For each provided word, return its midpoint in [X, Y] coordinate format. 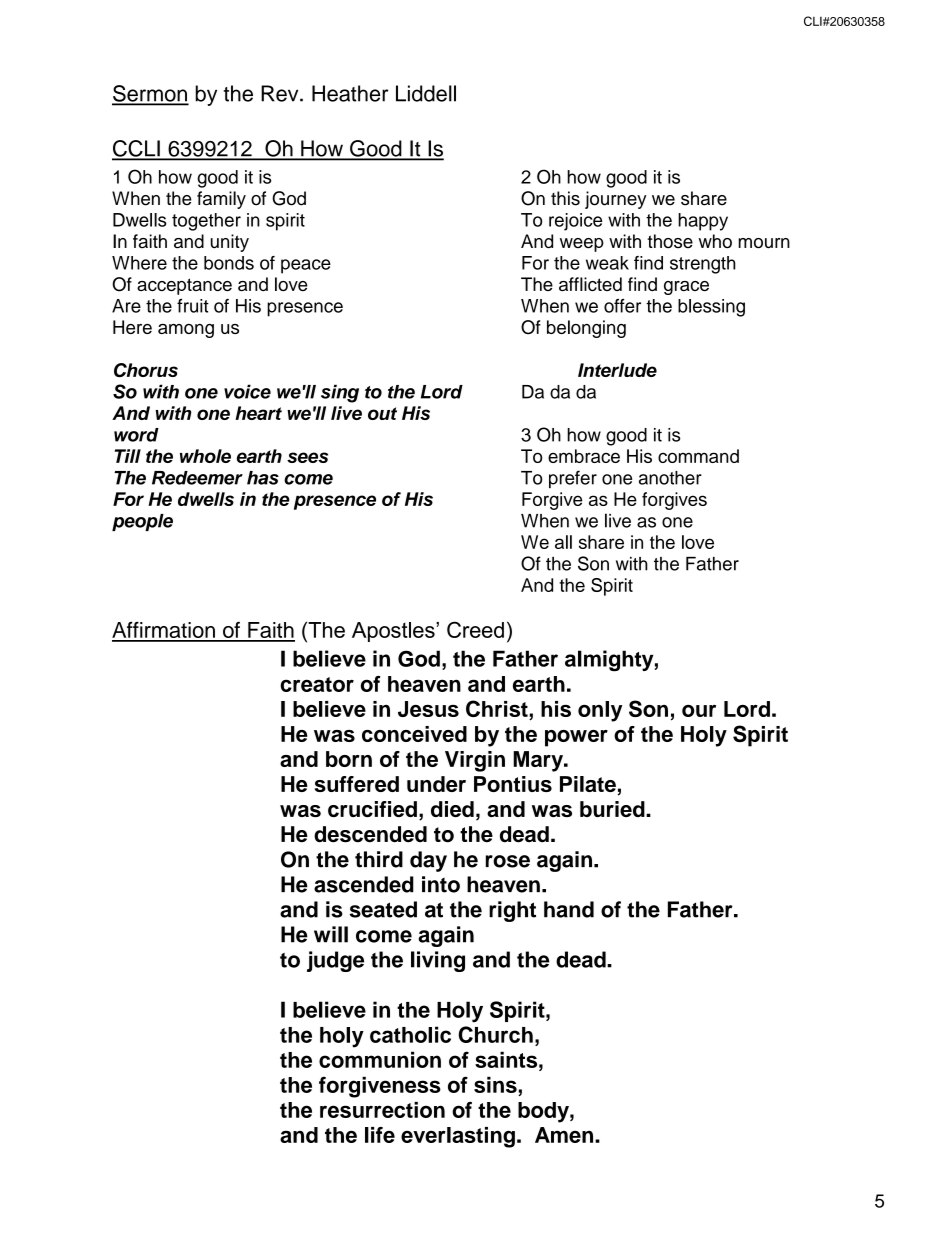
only [600, 711]
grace [686, 288]
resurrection [382, 1110]
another [670, 478]
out [382, 413]
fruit [193, 306]
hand [569, 909]
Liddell [426, 93]
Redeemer [197, 478]
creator [317, 684]
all [563, 542]
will [331, 934]
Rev [281, 93]
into [441, 884]
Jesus [428, 709]
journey [616, 200]
